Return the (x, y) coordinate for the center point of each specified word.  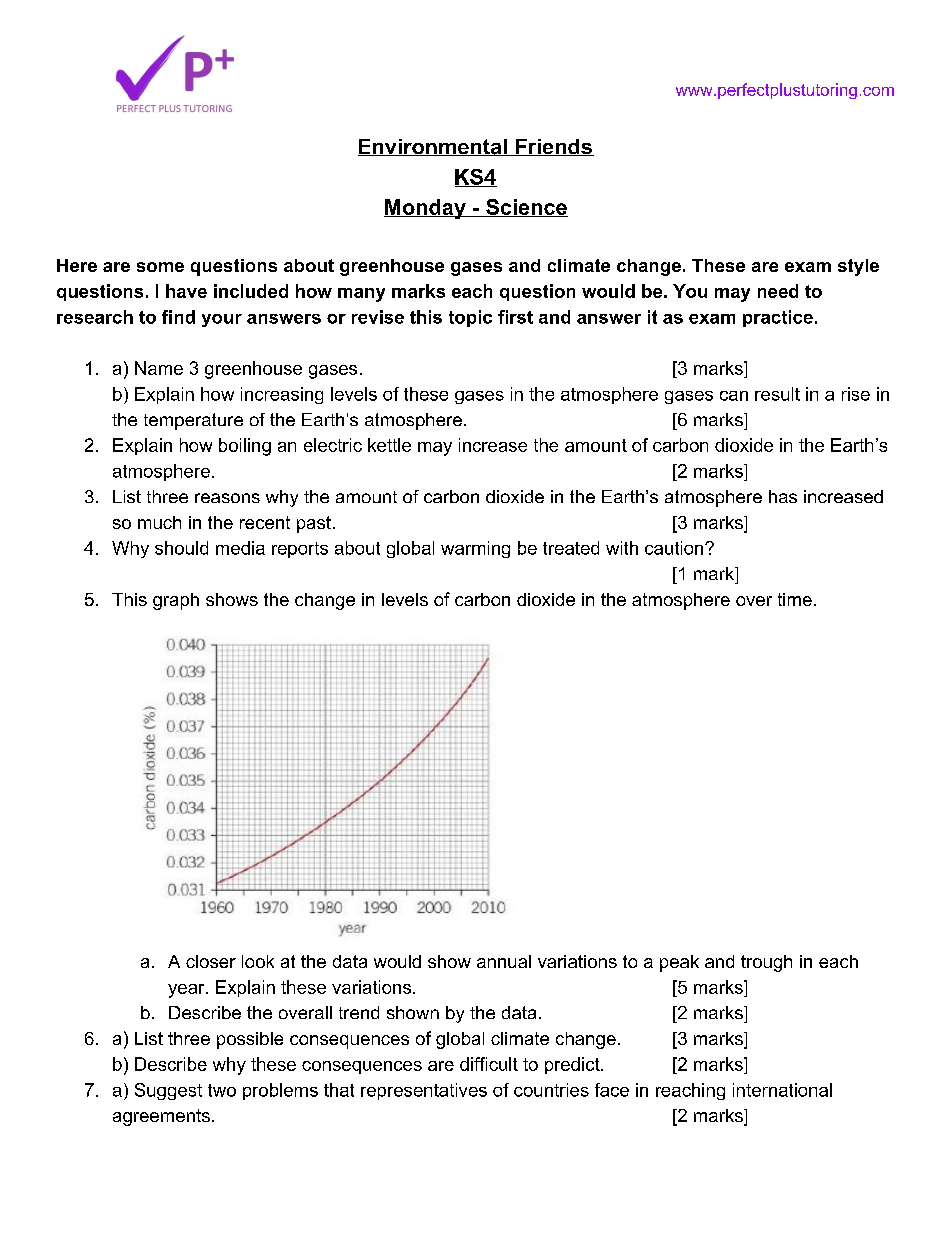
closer (211, 961)
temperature (193, 421)
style (858, 267)
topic (470, 318)
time (795, 599)
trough (766, 963)
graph (176, 601)
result (777, 394)
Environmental (433, 147)
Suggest (168, 1091)
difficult (489, 1064)
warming (475, 549)
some (160, 267)
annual (504, 961)
